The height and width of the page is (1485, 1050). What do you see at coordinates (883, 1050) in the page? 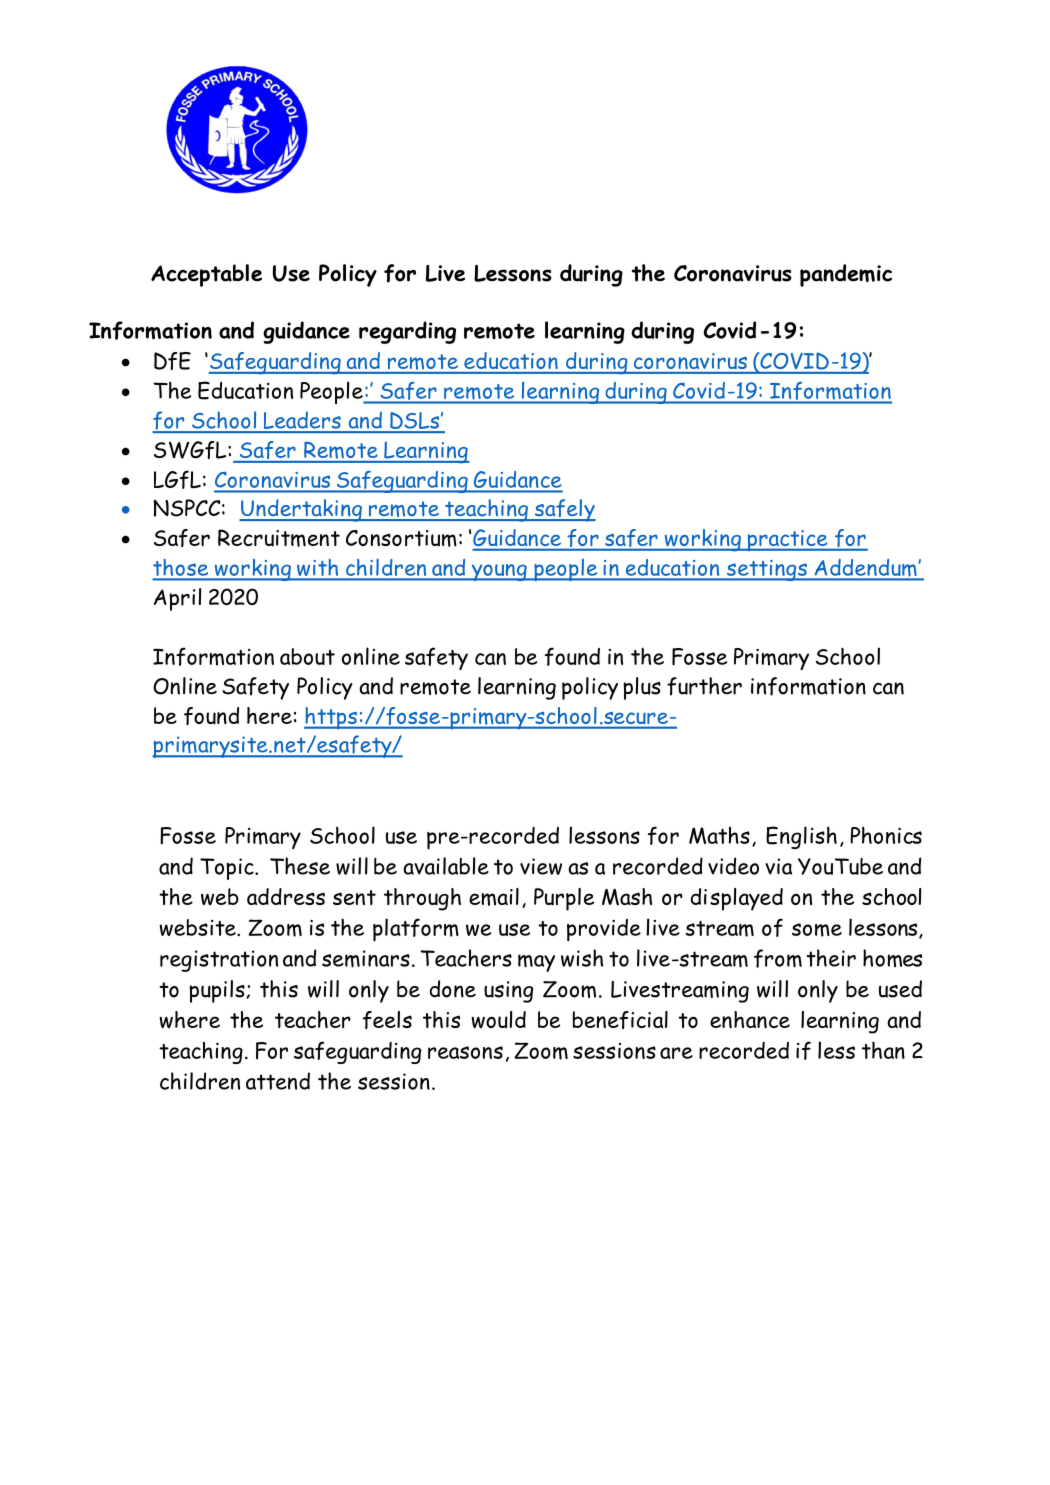
I see `than` at bounding box center [883, 1050].
